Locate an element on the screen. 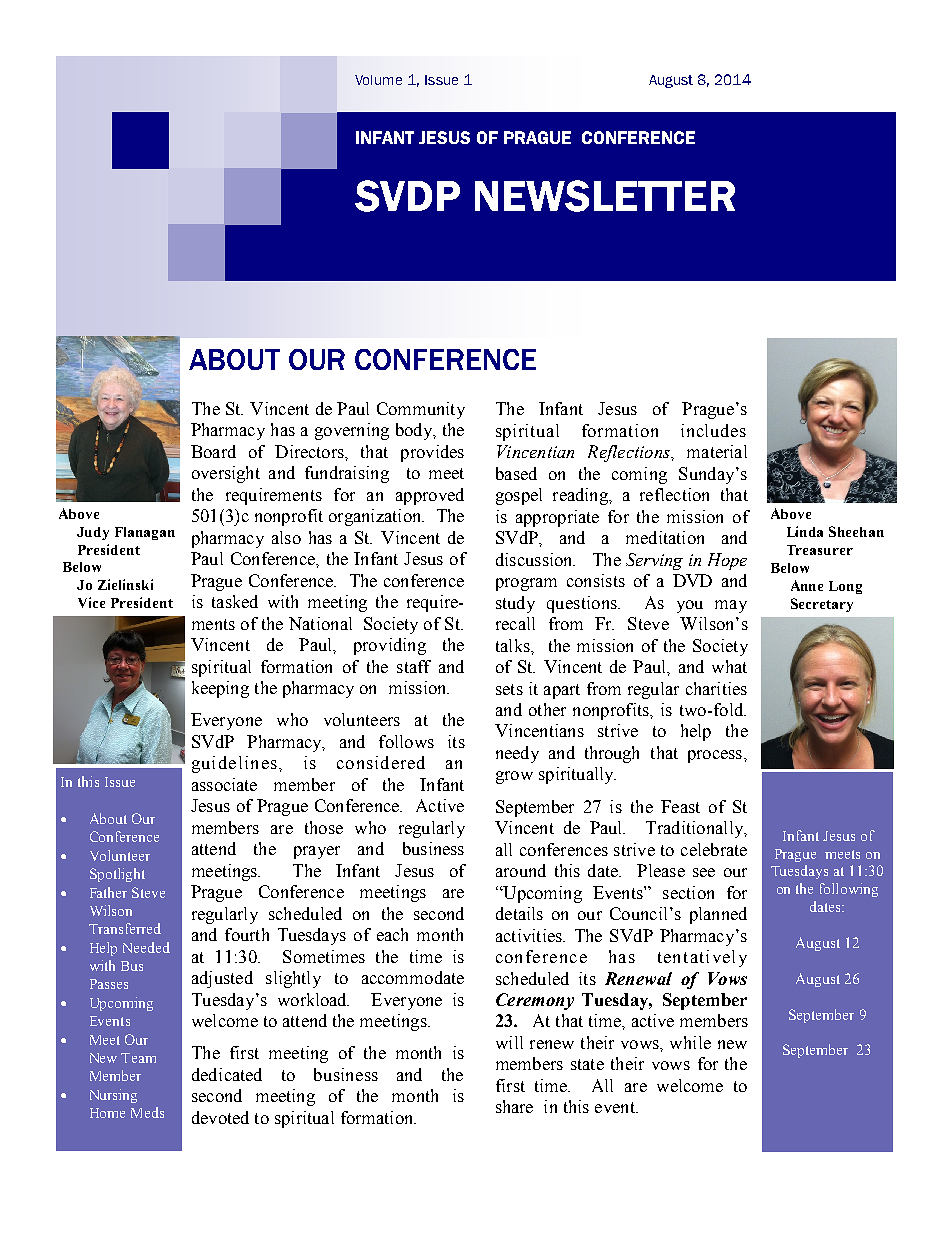 This screenshot has width=952, height=1233. includes is located at coordinates (713, 430).
